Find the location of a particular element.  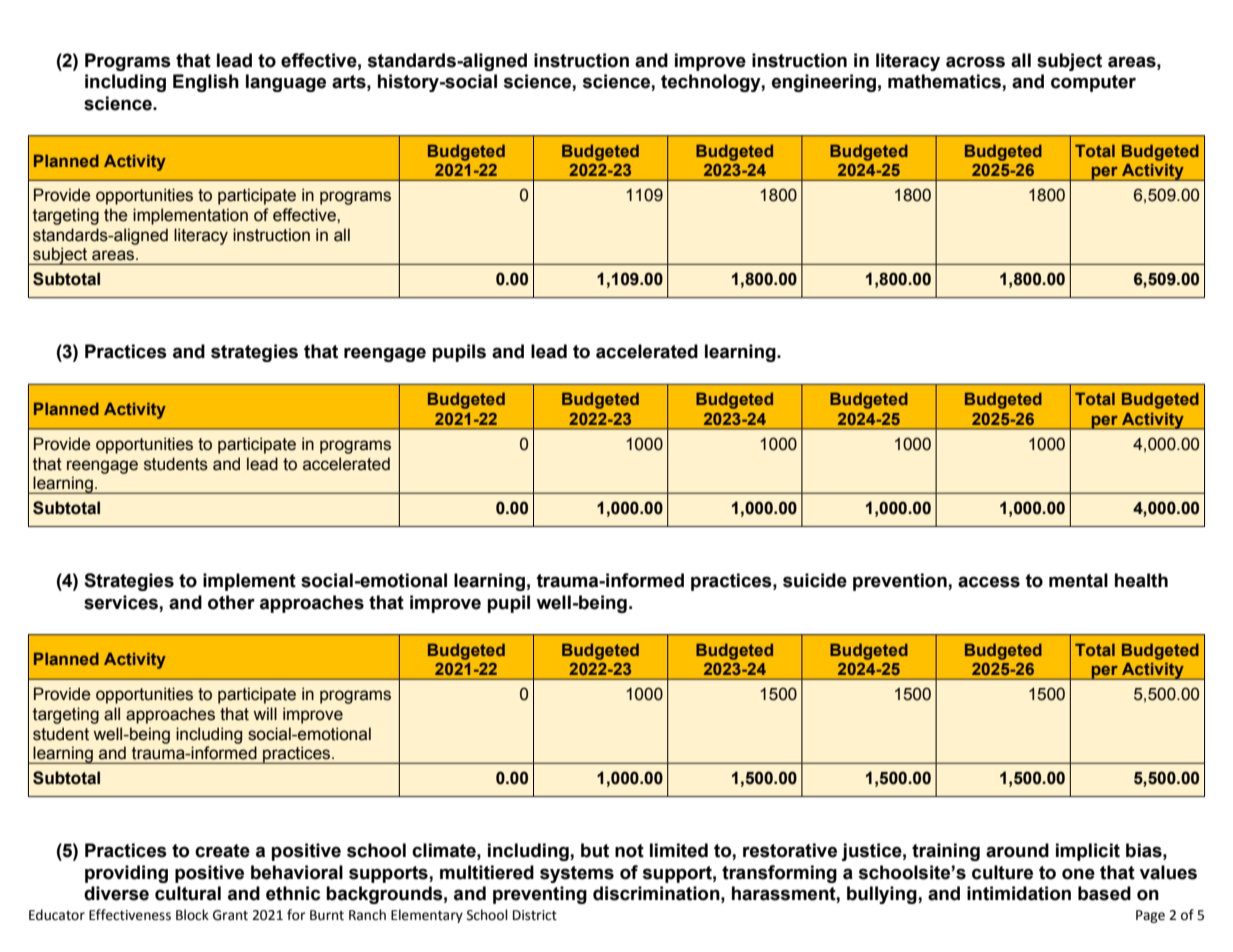

language is located at coordinates (286, 83).
